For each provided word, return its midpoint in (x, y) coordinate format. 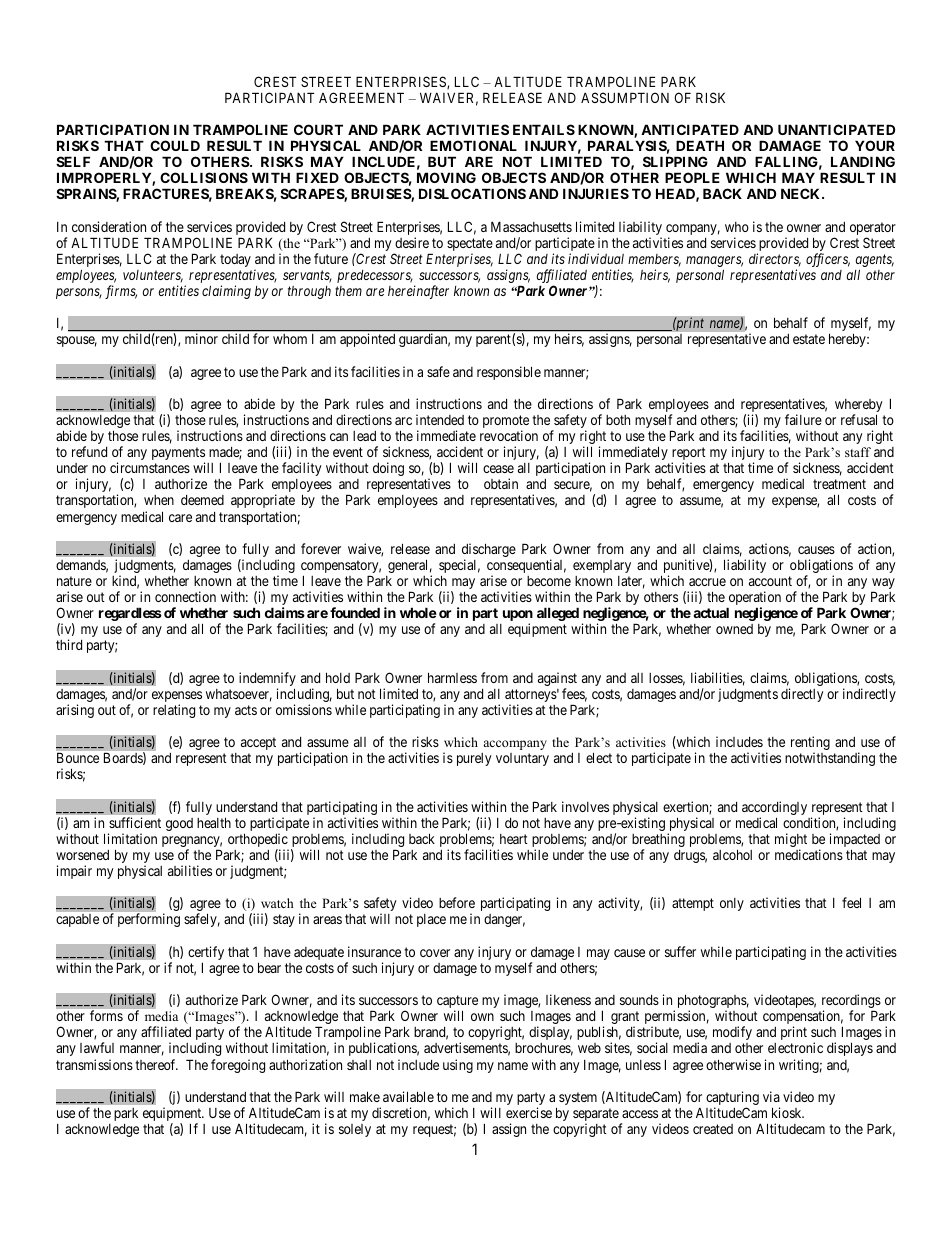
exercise (529, 1112)
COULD (175, 145)
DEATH (700, 145)
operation (754, 599)
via (771, 1096)
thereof (156, 1064)
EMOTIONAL (473, 145)
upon (518, 617)
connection (185, 596)
